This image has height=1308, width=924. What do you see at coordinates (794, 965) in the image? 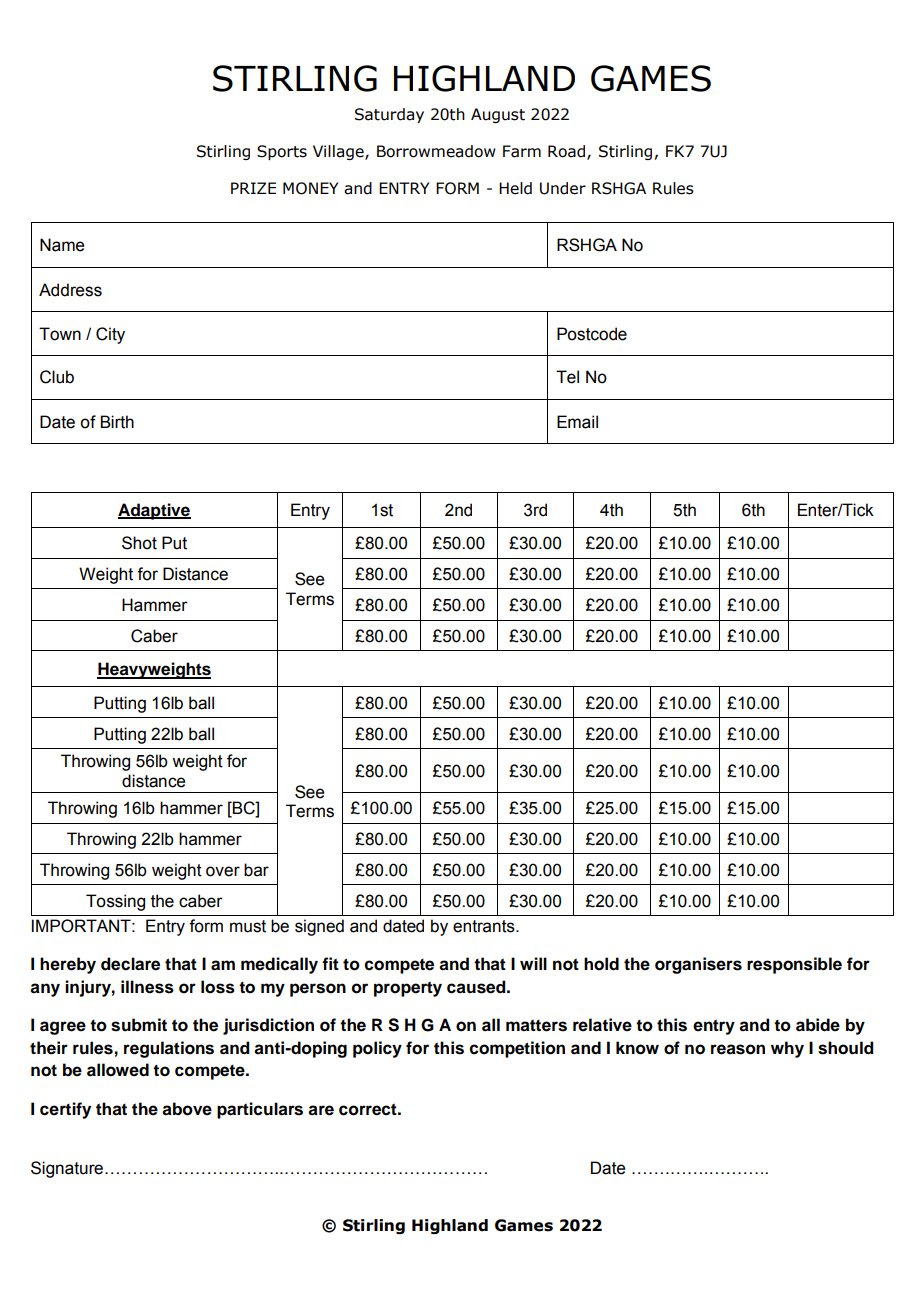
I see `responsible` at bounding box center [794, 965].
